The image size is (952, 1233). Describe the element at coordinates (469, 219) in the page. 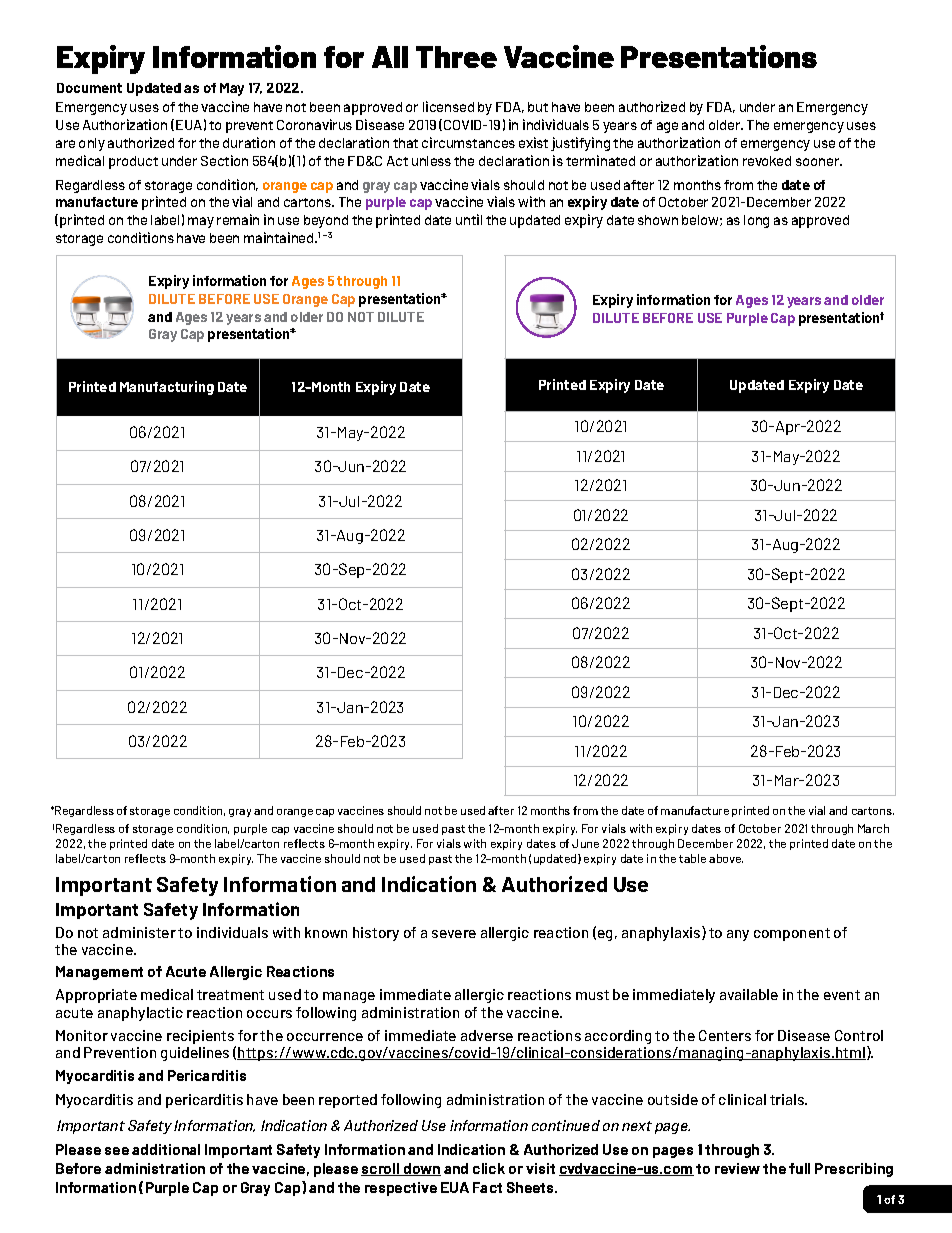

I see `until` at that location.
